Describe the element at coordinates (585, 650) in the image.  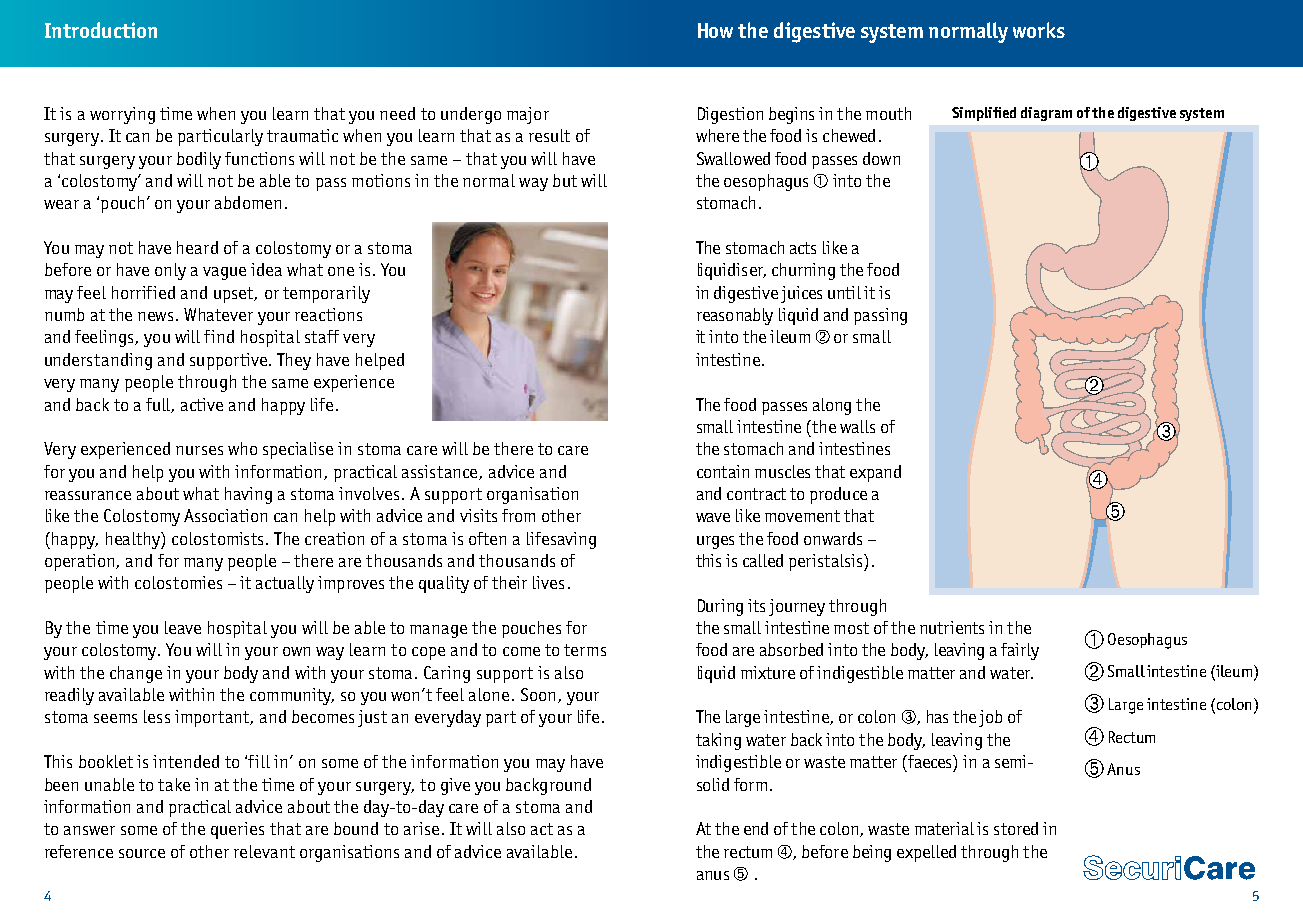
I see `terms` at that location.
